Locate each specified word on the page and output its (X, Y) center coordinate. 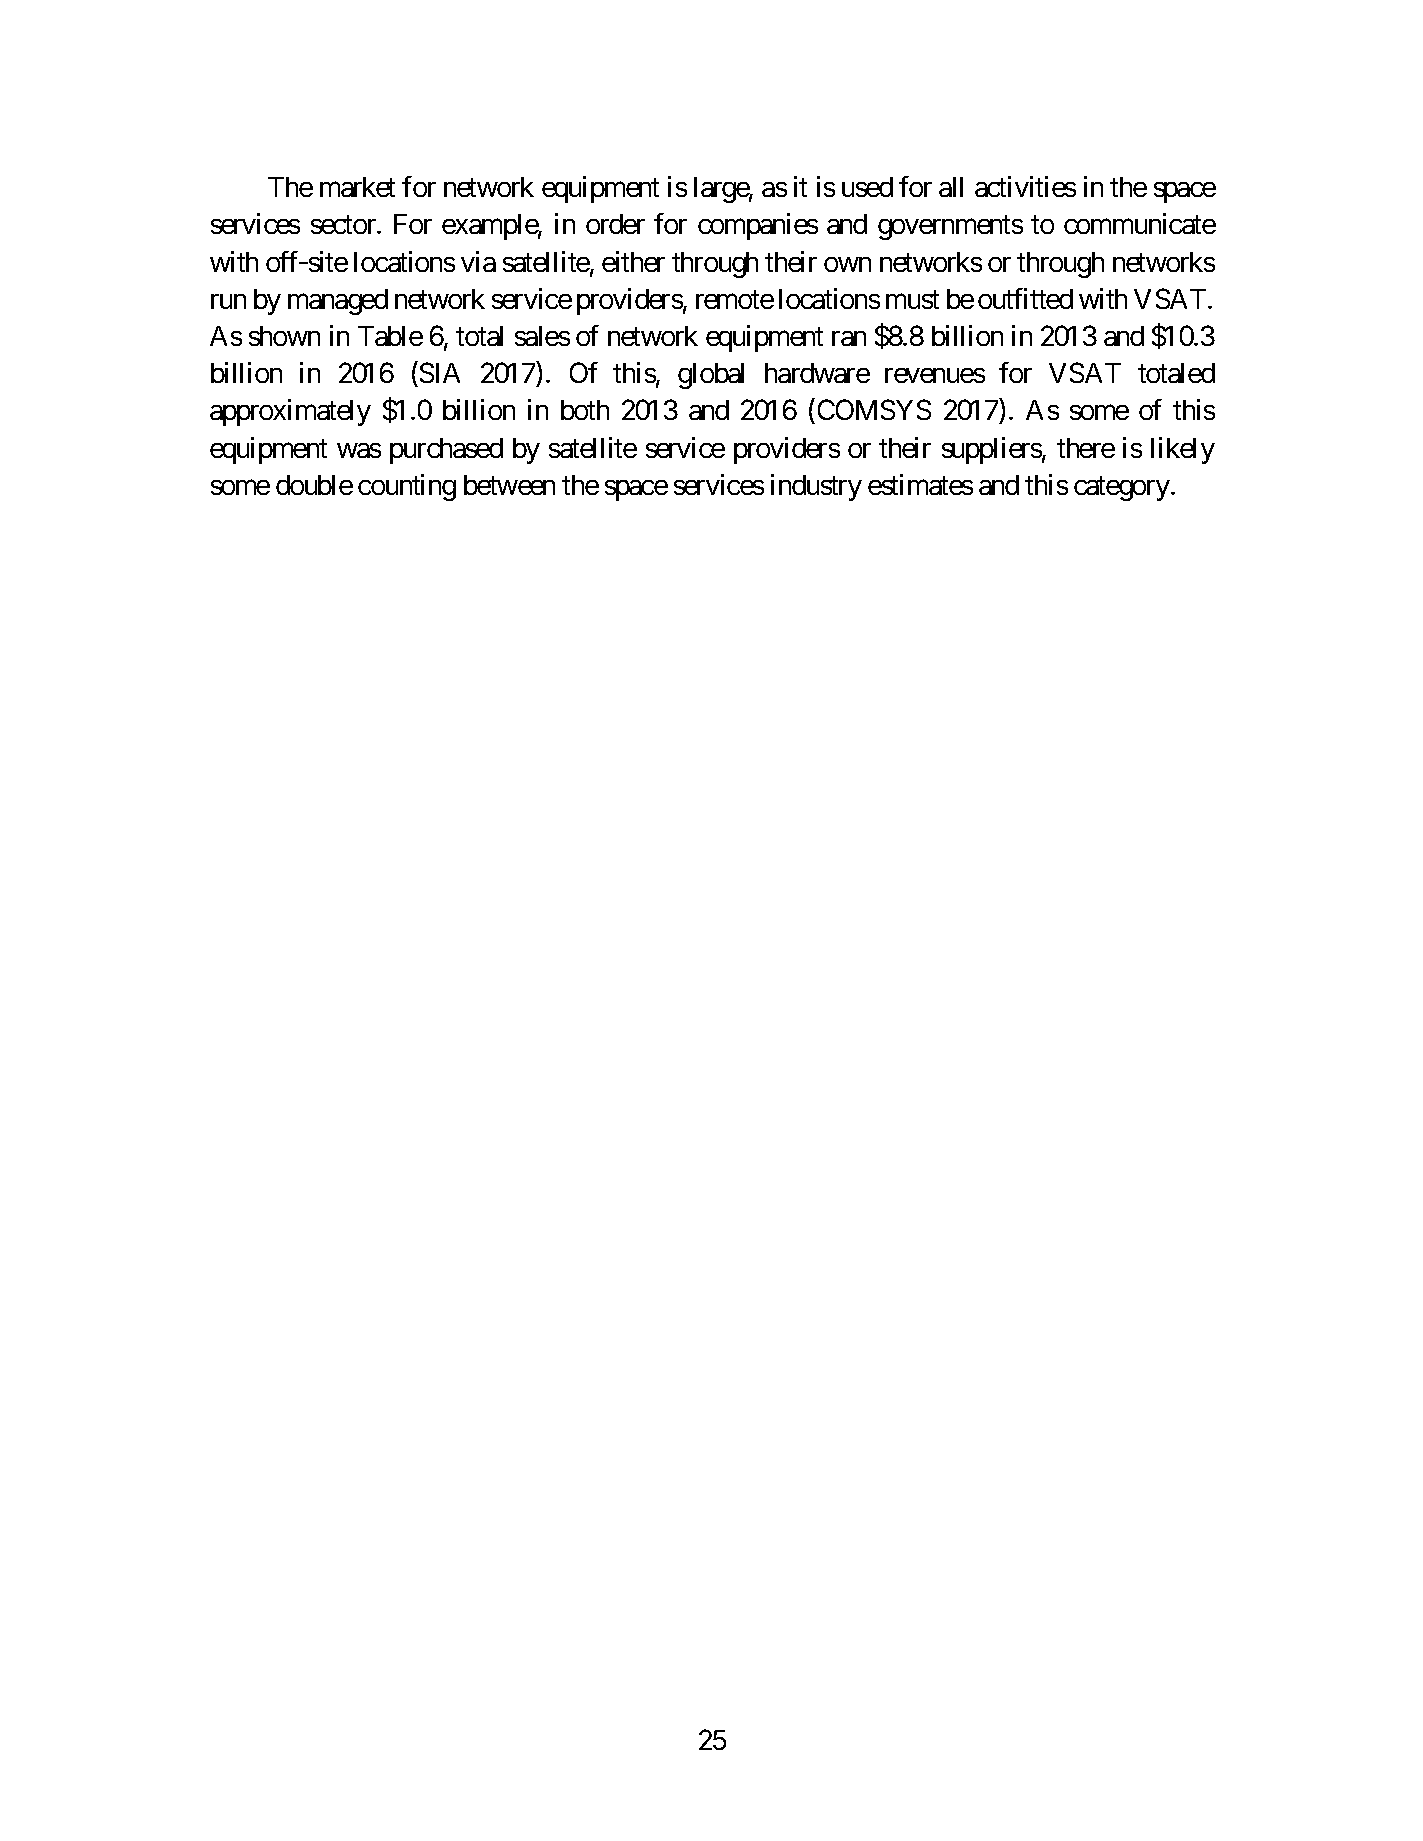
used (867, 187)
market (357, 187)
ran (849, 338)
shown (284, 336)
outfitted (1025, 298)
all (951, 187)
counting (407, 487)
